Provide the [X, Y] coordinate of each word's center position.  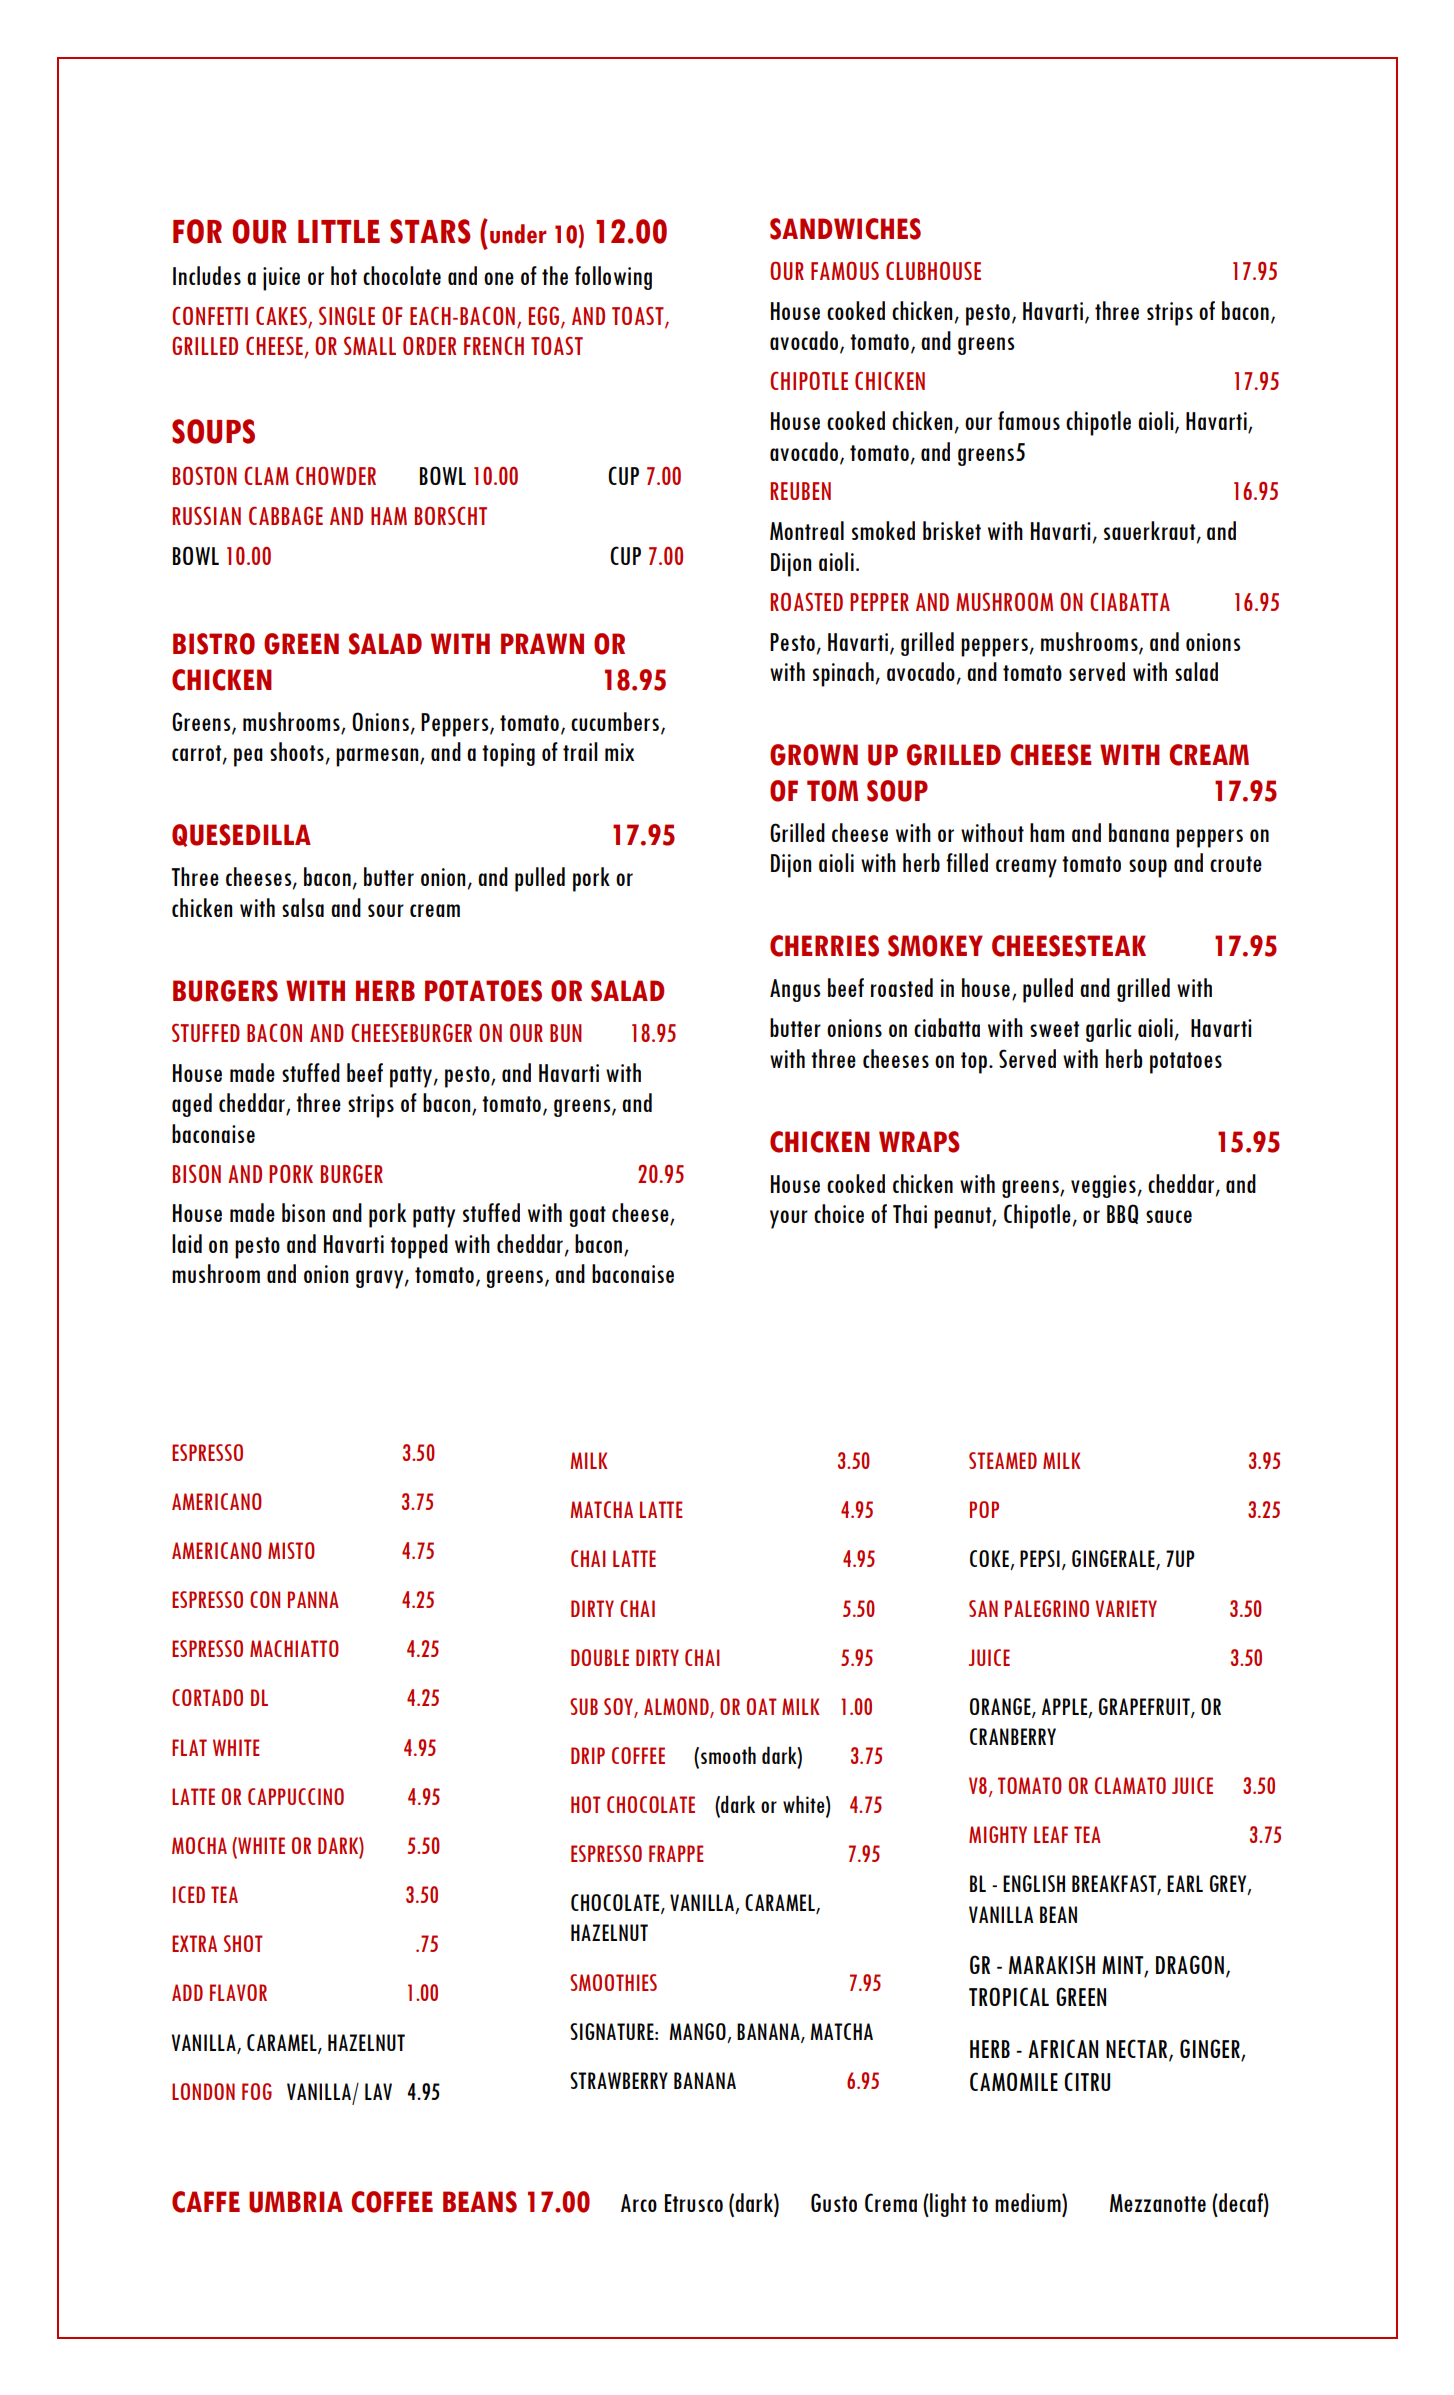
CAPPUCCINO [296, 1796]
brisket [952, 530]
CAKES [281, 315]
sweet [1054, 1029]
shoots [297, 751]
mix [619, 752]
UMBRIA [296, 2202]
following [613, 278]
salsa [303, 907]
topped [419, 1246]
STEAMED [1003, 1460]
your [789, 1219]
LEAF [1051, 1834]
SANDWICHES [845, 229]
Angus [795, 990]
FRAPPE [676, 1853]
